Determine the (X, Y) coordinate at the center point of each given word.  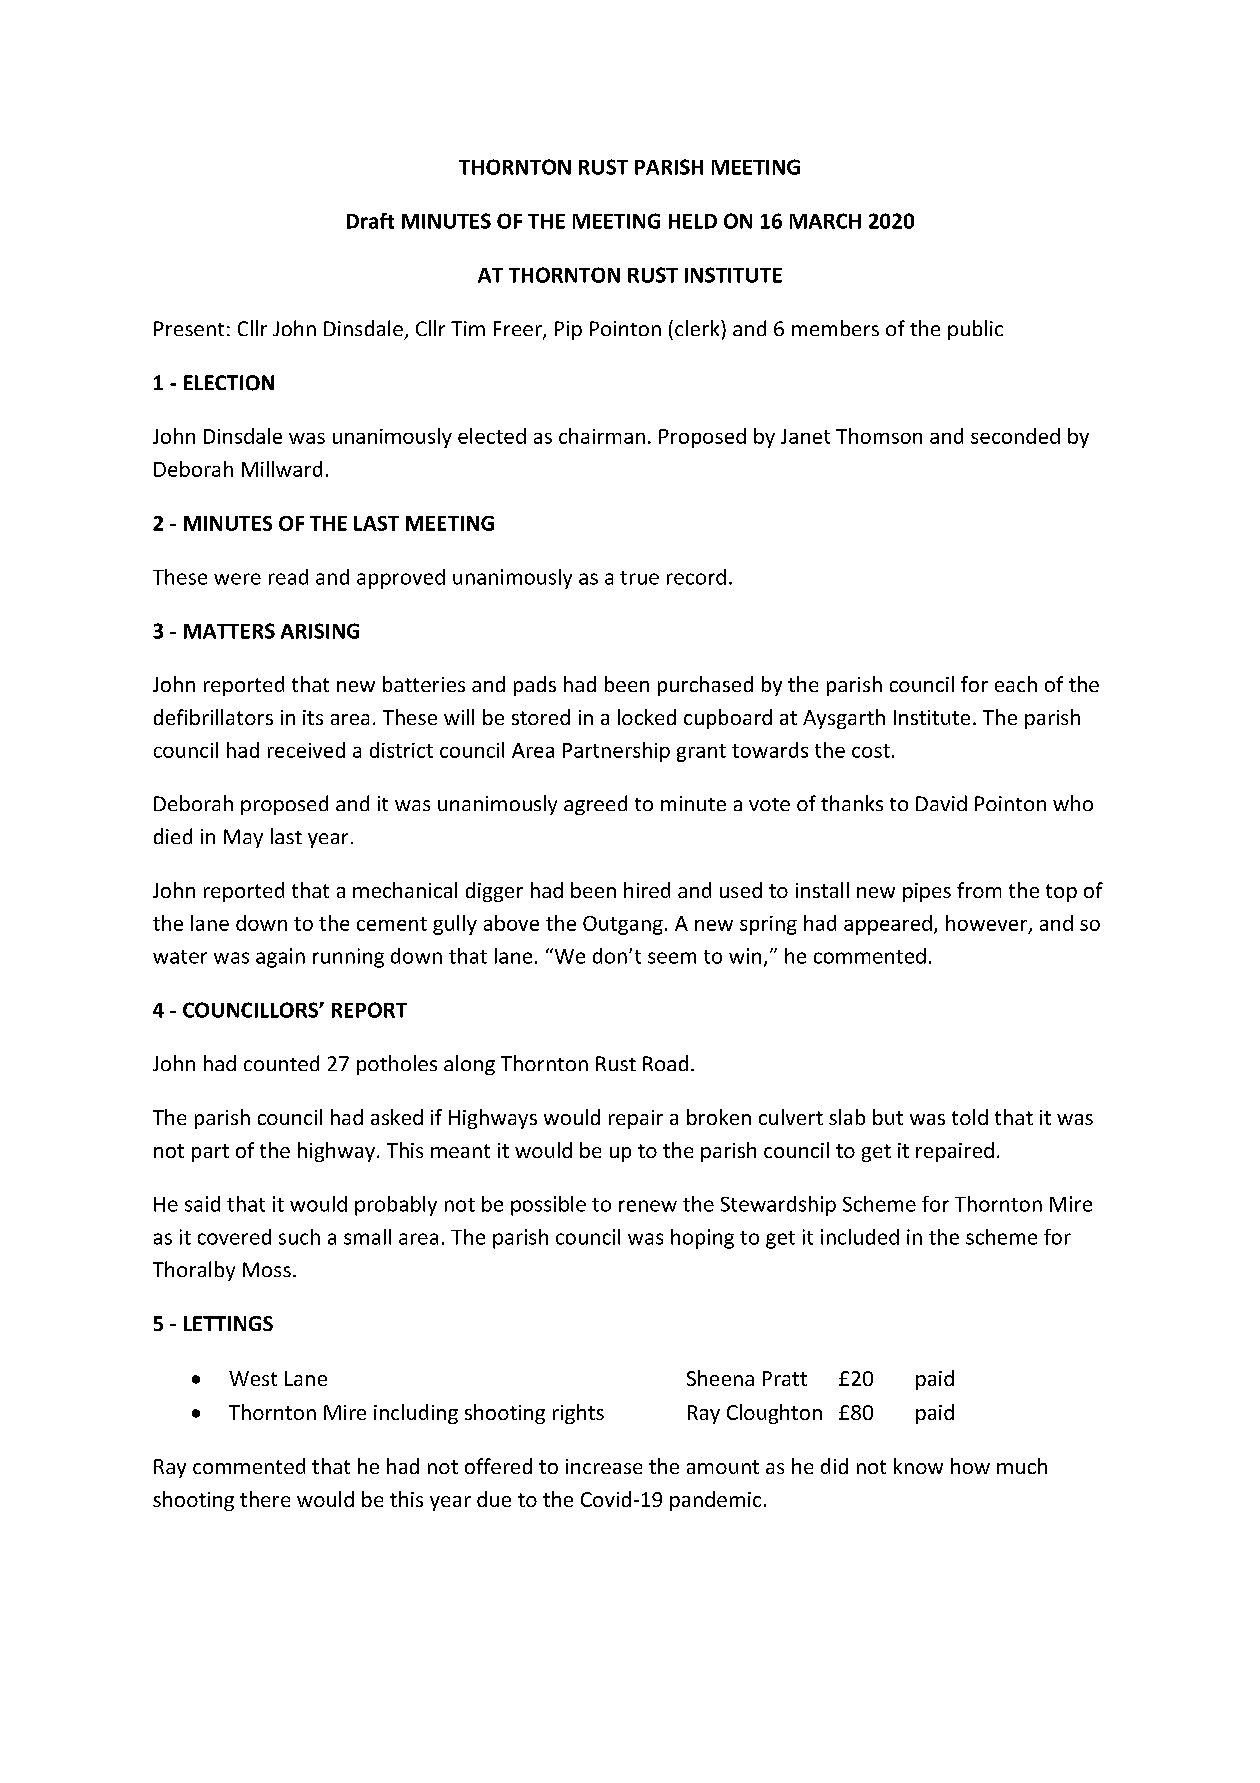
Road (665, 1063)
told (970, 1117)
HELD (693, 221)
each (1016, 684)
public (975, 330)
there (265, 1499)
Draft (370, 221)
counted (281, 1063)
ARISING (320, 631)
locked (647, 717)
